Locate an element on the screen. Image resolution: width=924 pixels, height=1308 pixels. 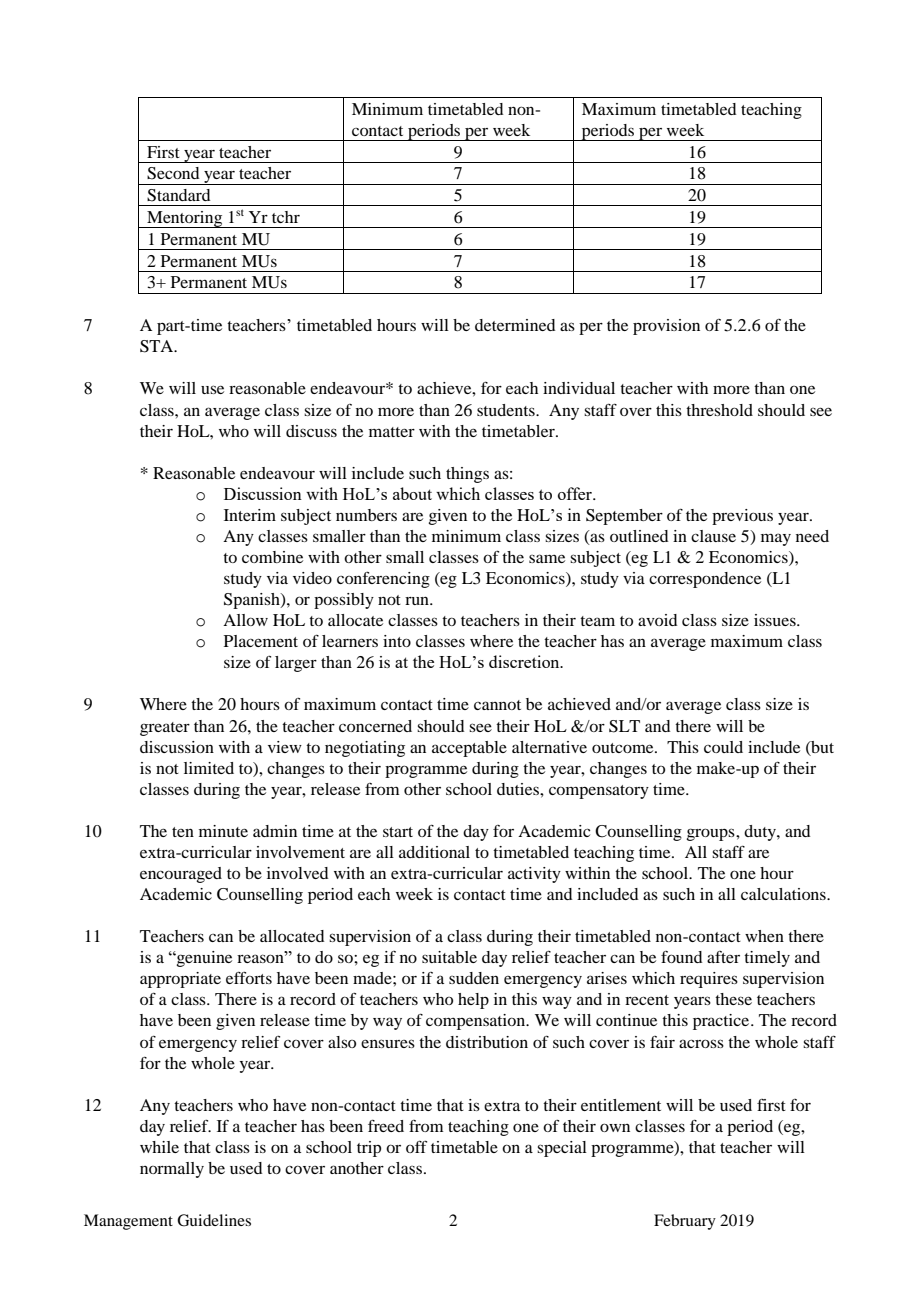
determined is located at coordinates (515, 325).
